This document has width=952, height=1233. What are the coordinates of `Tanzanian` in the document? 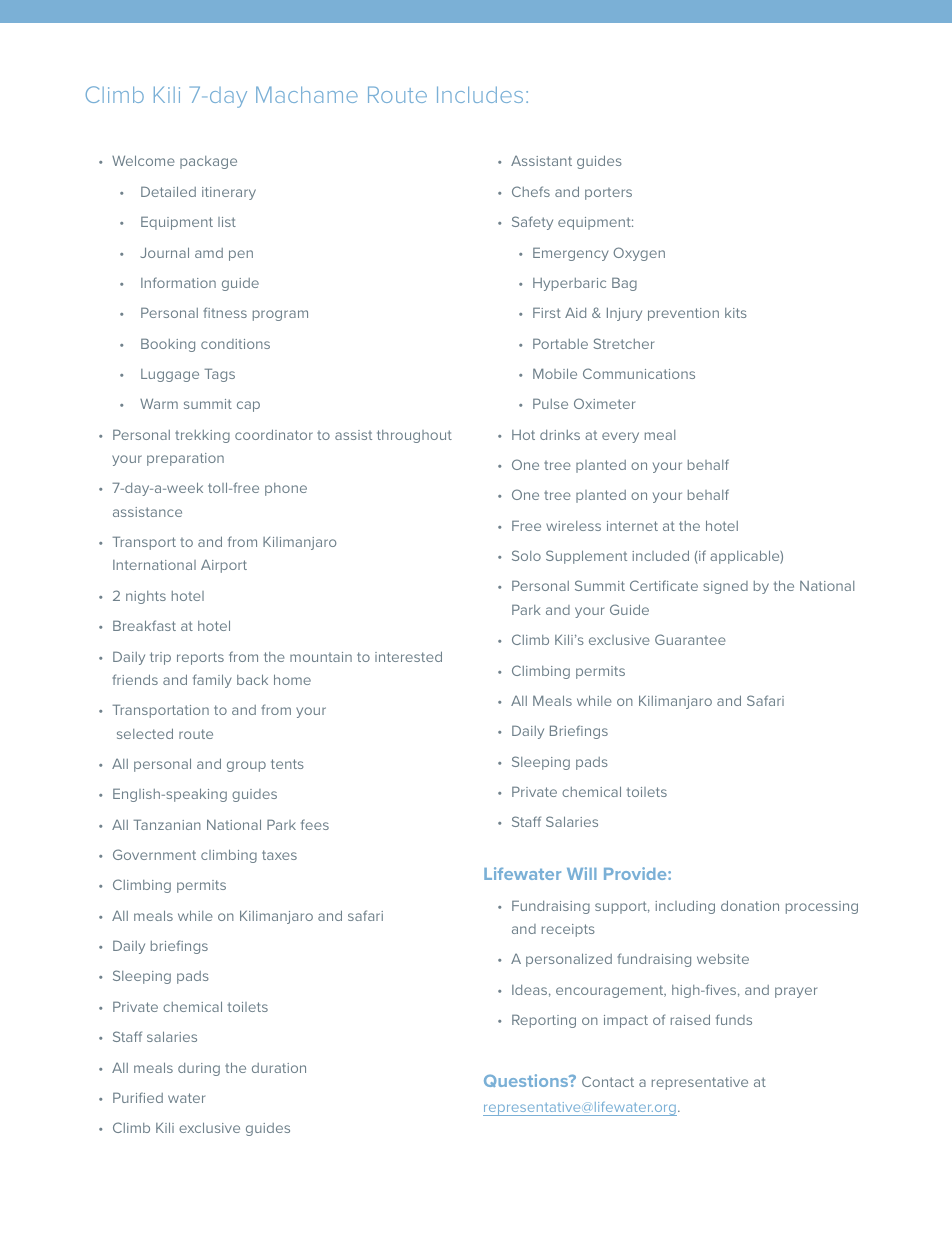 It's located at (167, 824).
